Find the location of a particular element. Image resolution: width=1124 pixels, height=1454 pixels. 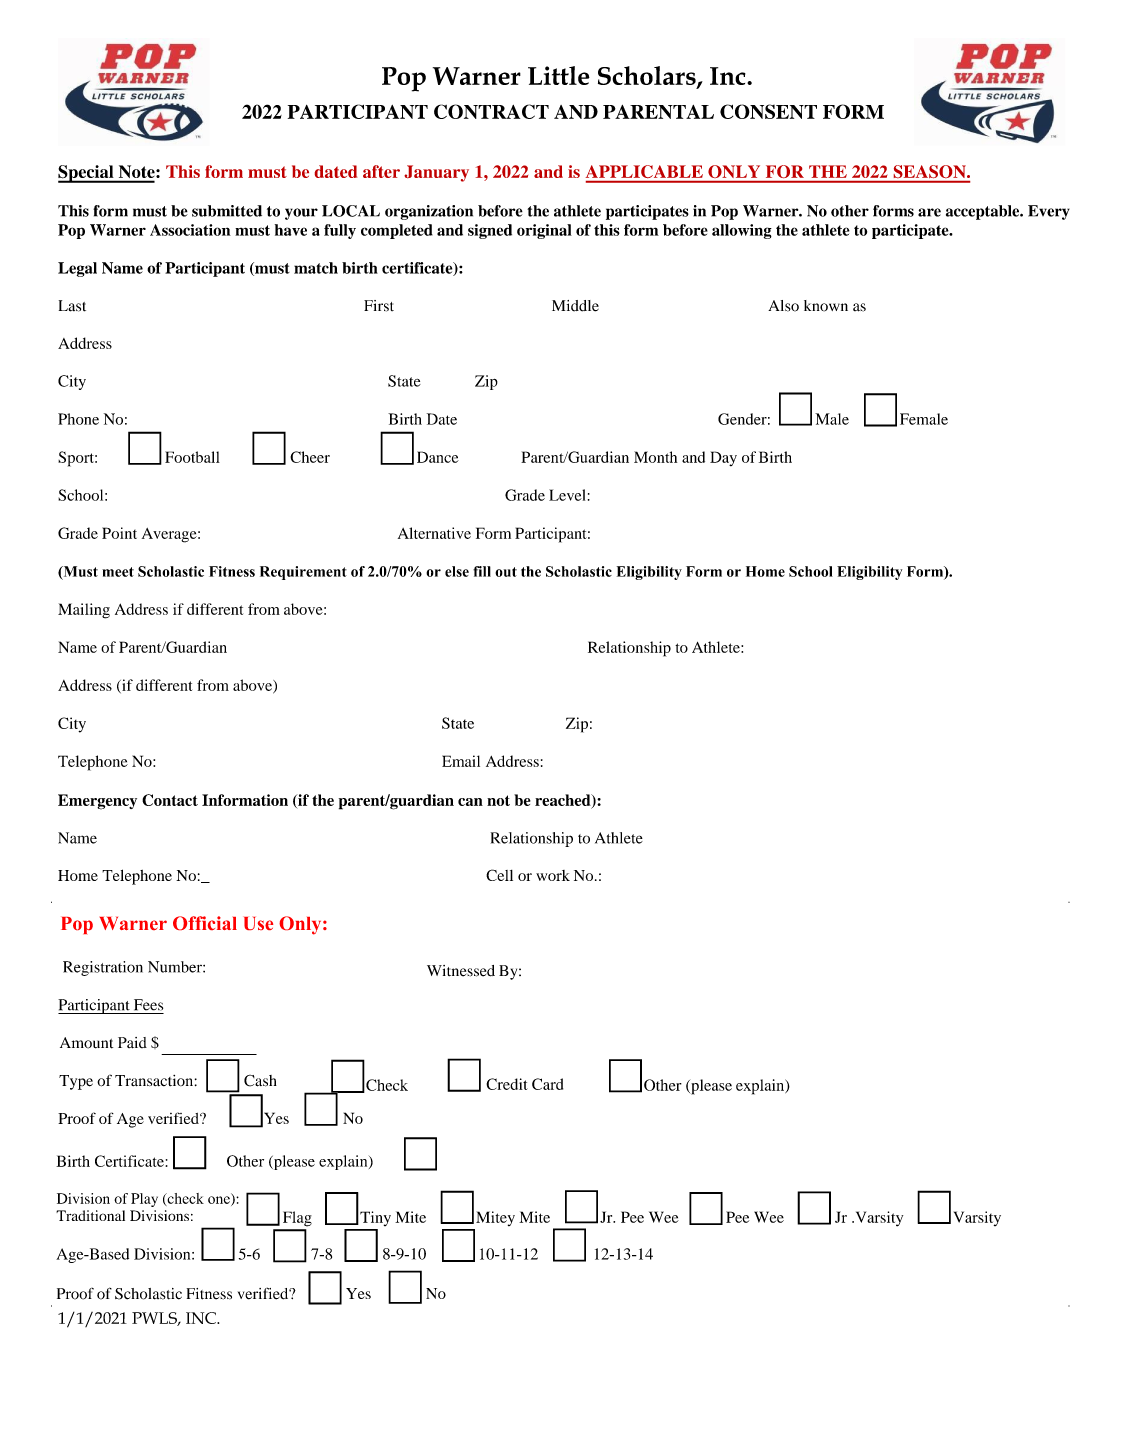

Play is located at coordinates (144, 1200).
